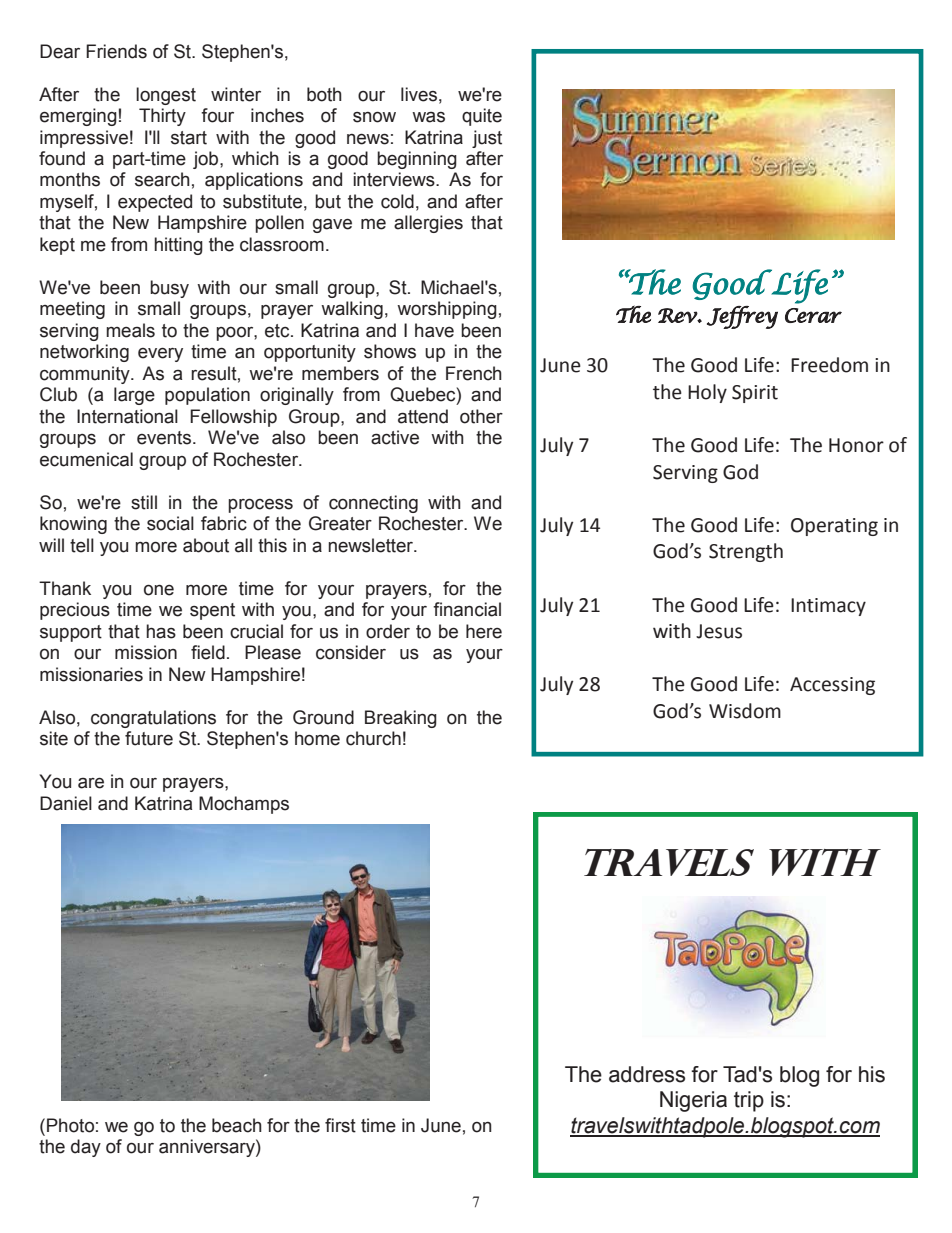 The image size is (952, 1233). What do you see at coordinates (719, 631) in the screenshot?
I see `Jesus` at bounding box center [719, 631].
